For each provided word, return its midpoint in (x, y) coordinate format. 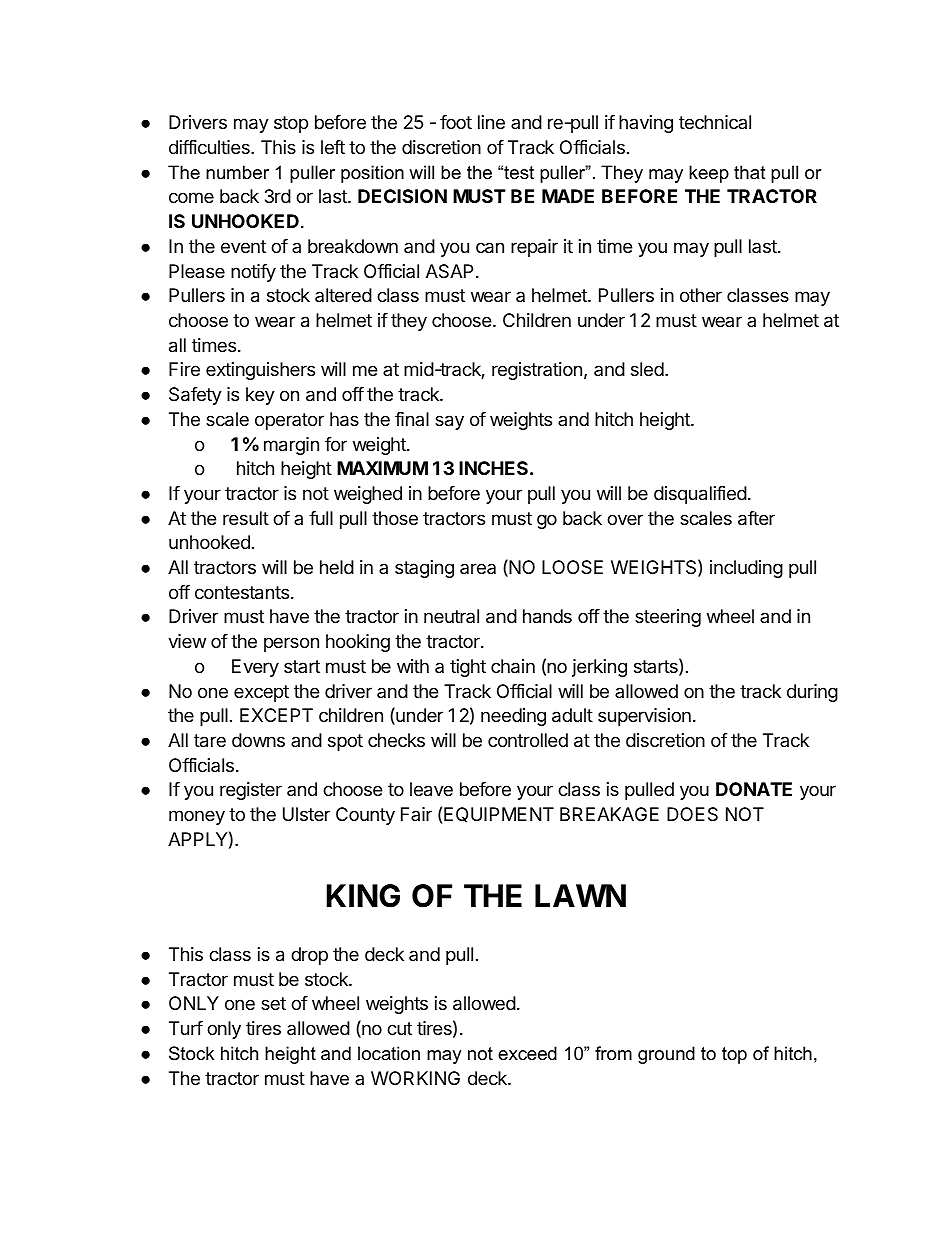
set (273, 1003)
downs (258, 740)
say (449, 422)
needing (513, 717)
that (750, 172)
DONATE (754, 789)
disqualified (700, 495)
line (491, 122)
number (237, 172)
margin (291, 446)
